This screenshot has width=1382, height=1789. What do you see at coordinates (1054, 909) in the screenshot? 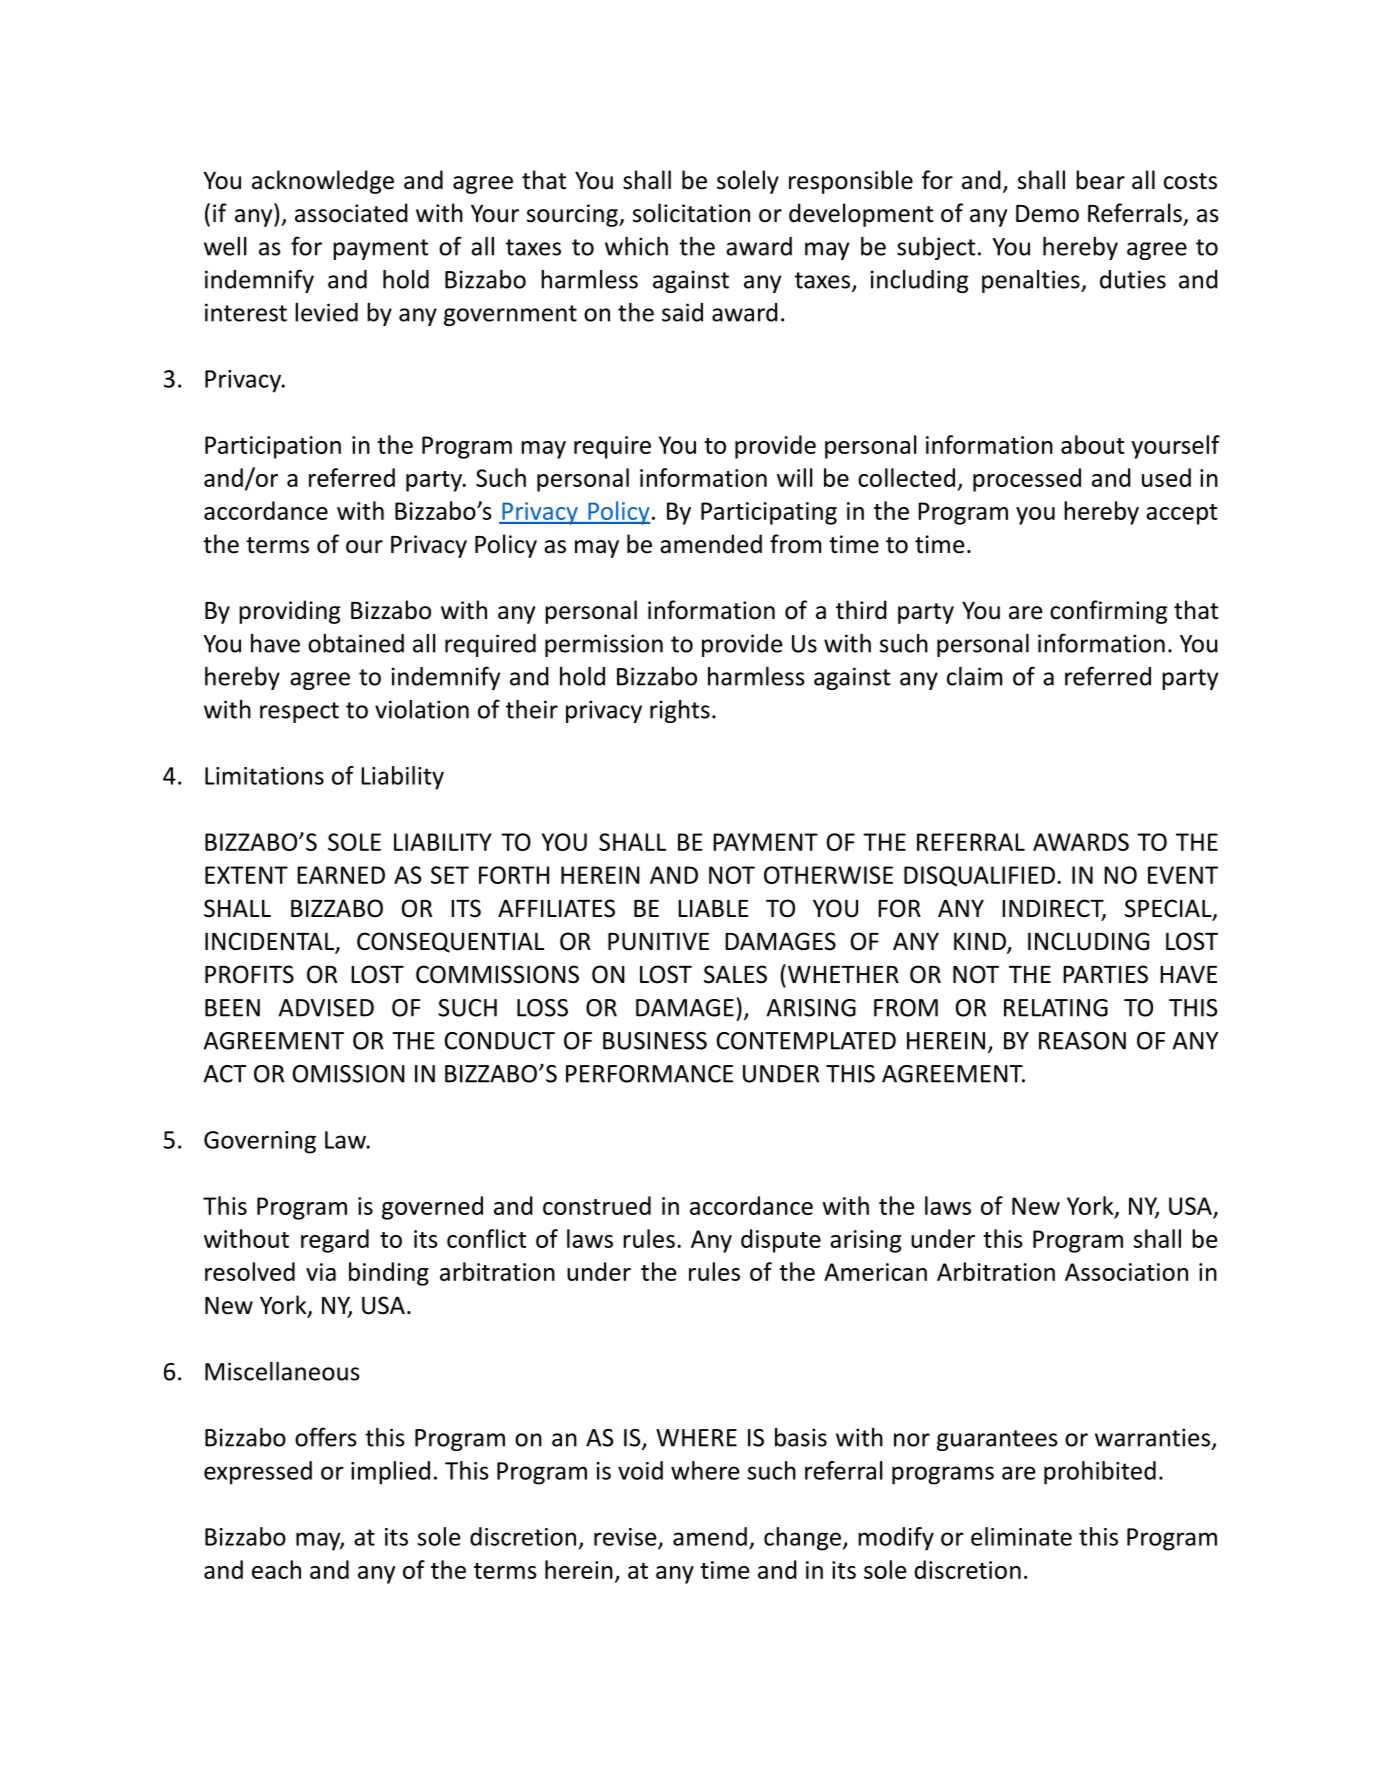
I see `INDIRECT` at bounding box center [1054, 909].
